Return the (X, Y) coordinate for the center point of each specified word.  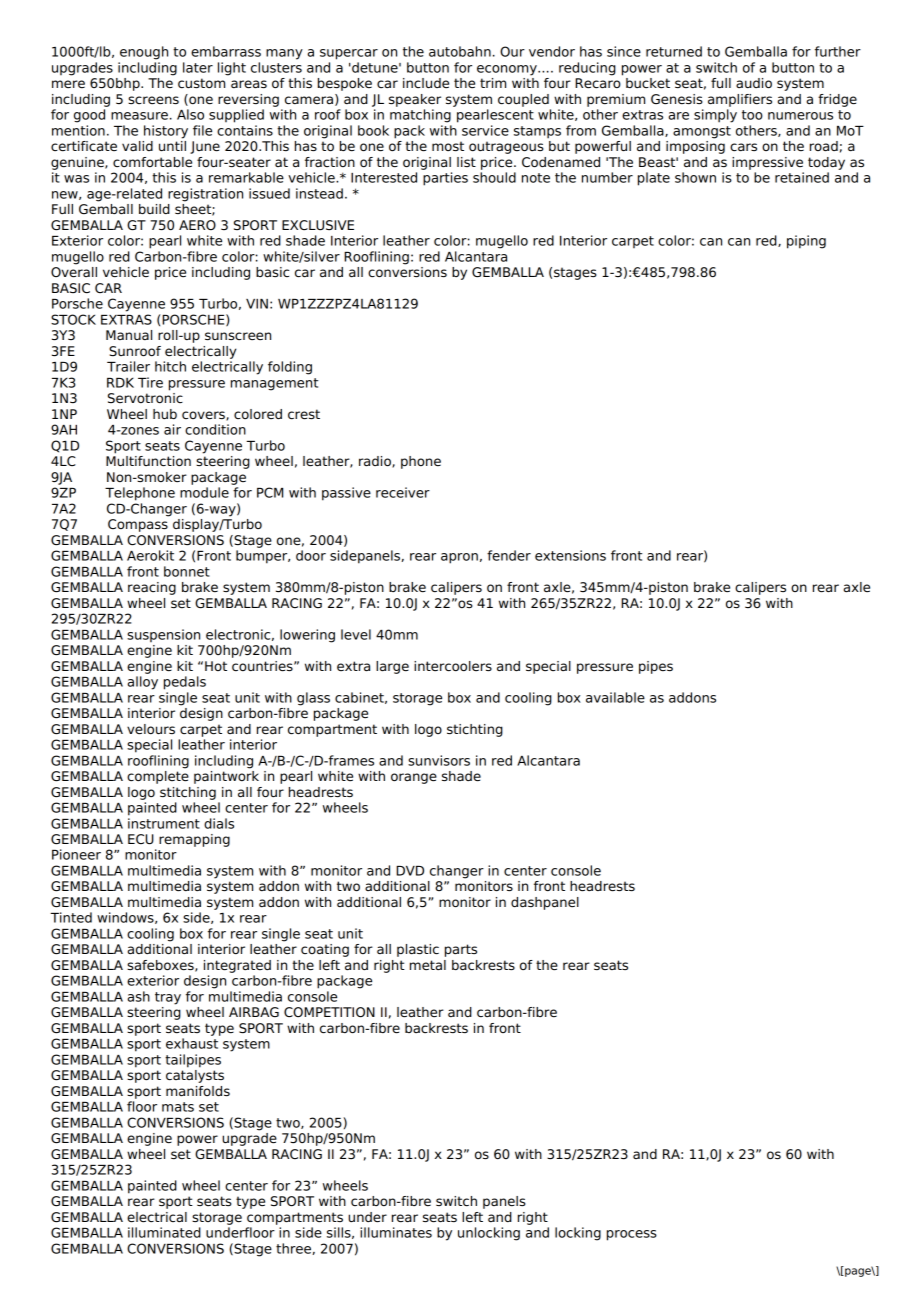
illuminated (164, 1232)
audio (754, 83)
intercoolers (453, 666)
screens (153, 100)
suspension (163, 635)
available (615, 697)
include (426, 83)
